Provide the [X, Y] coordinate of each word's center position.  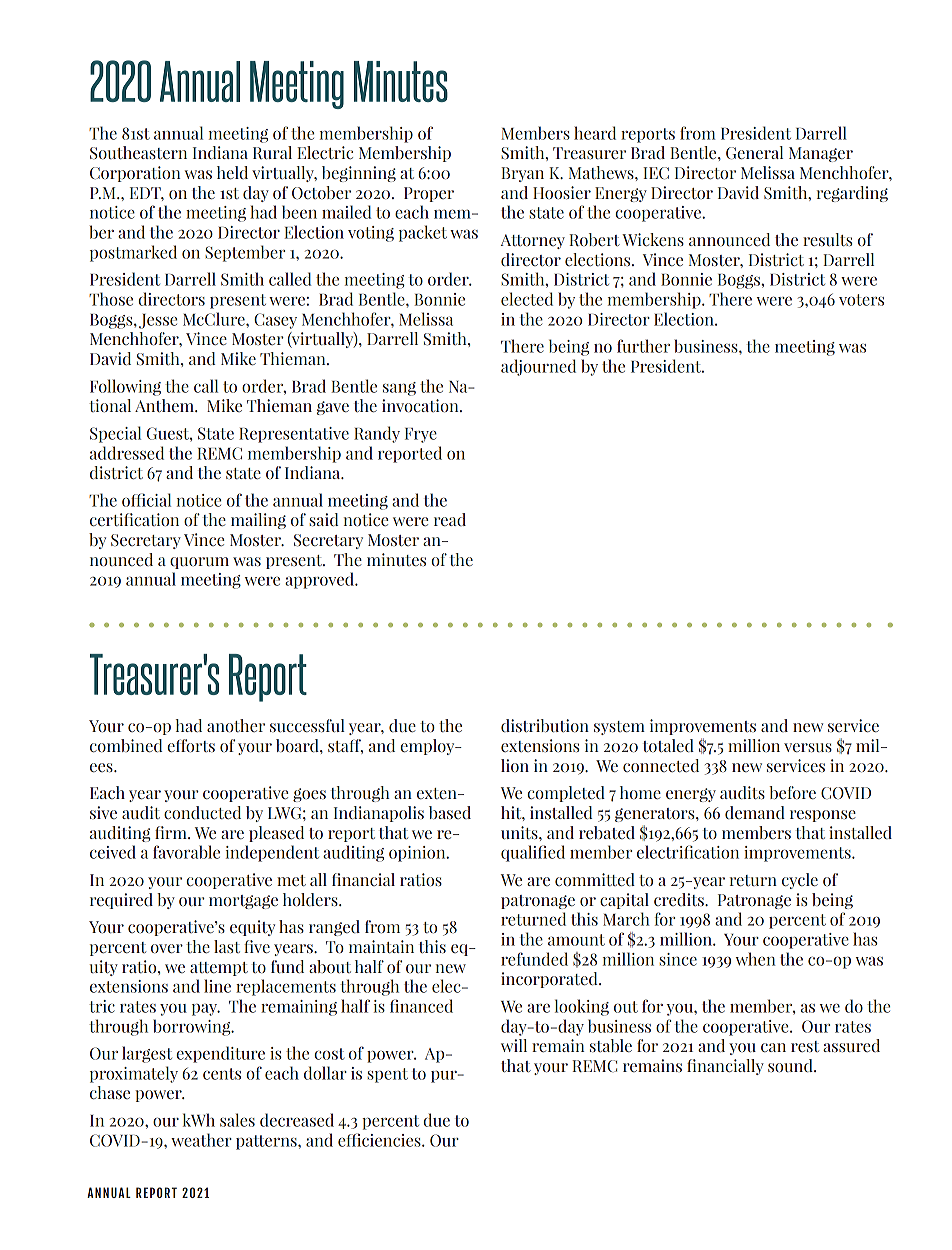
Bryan [522, 174]
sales [237, 1120]
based [450, 812]
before [792, 793]
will [514, 1045]
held [232, 173]
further [643, 346]
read [450, 520]
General [754, 153]
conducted [202, 813]
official [146, 500]
